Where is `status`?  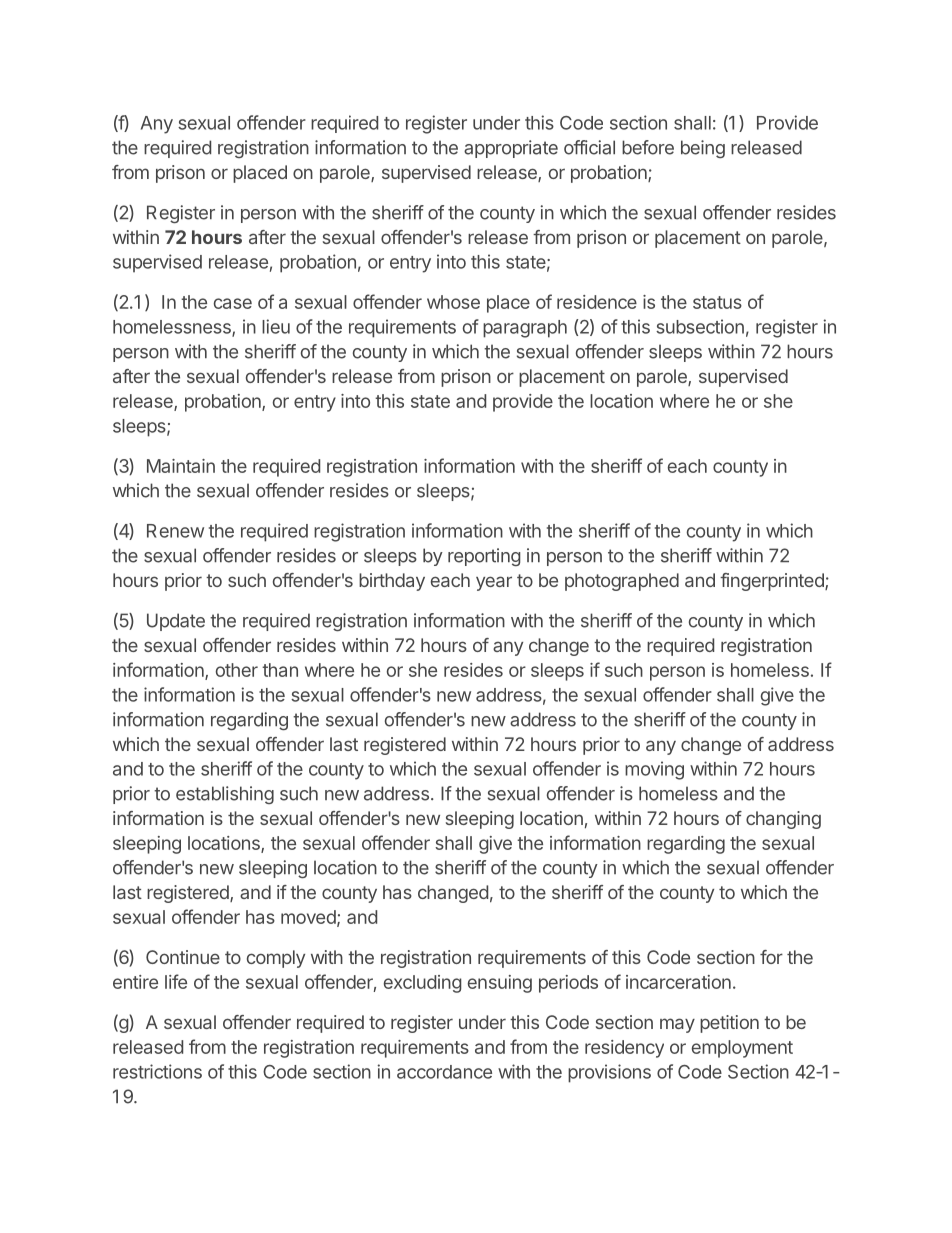
status is located at coordinates (717, 302).
